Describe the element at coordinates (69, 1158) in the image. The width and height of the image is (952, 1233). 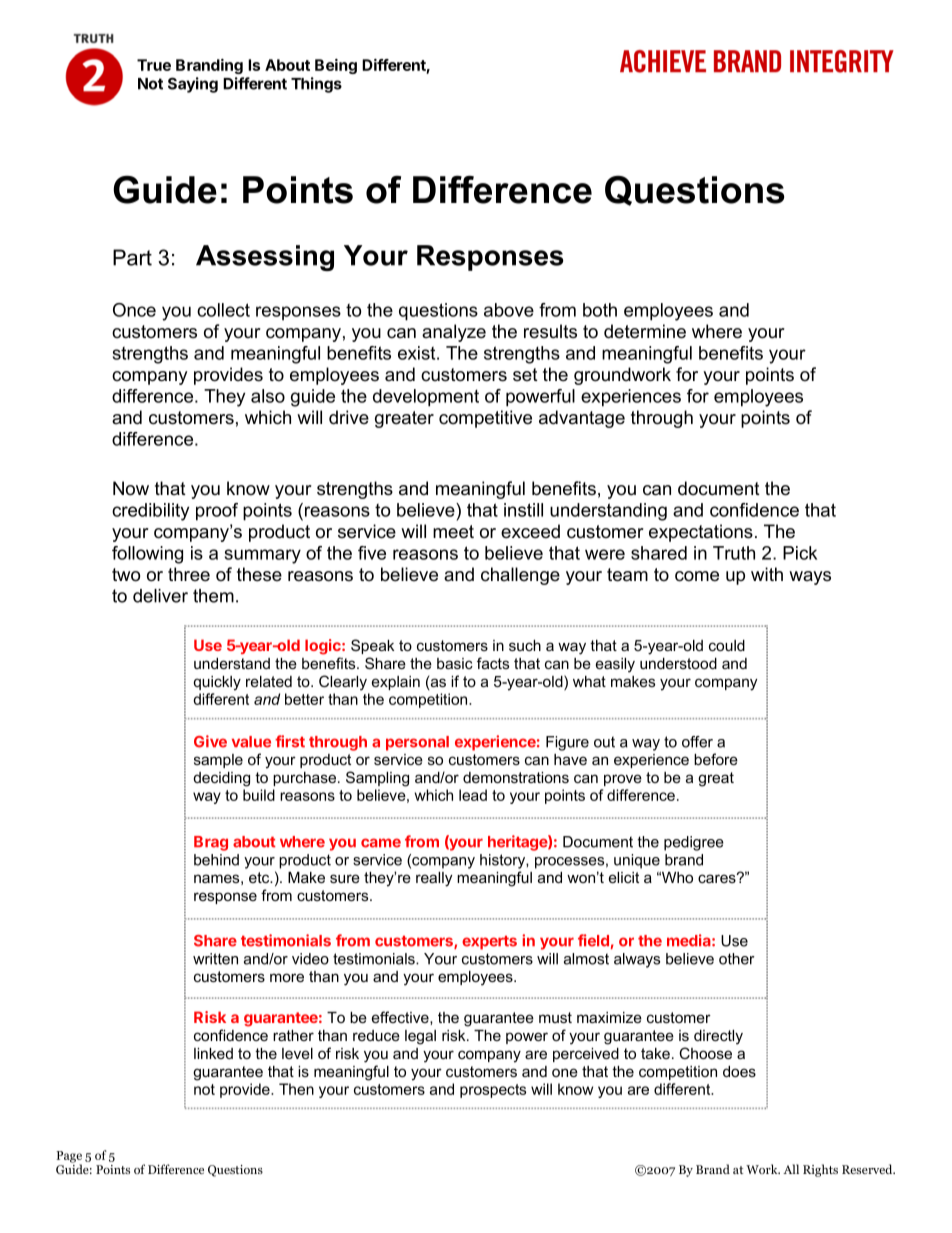
I see `Page` at that location.
